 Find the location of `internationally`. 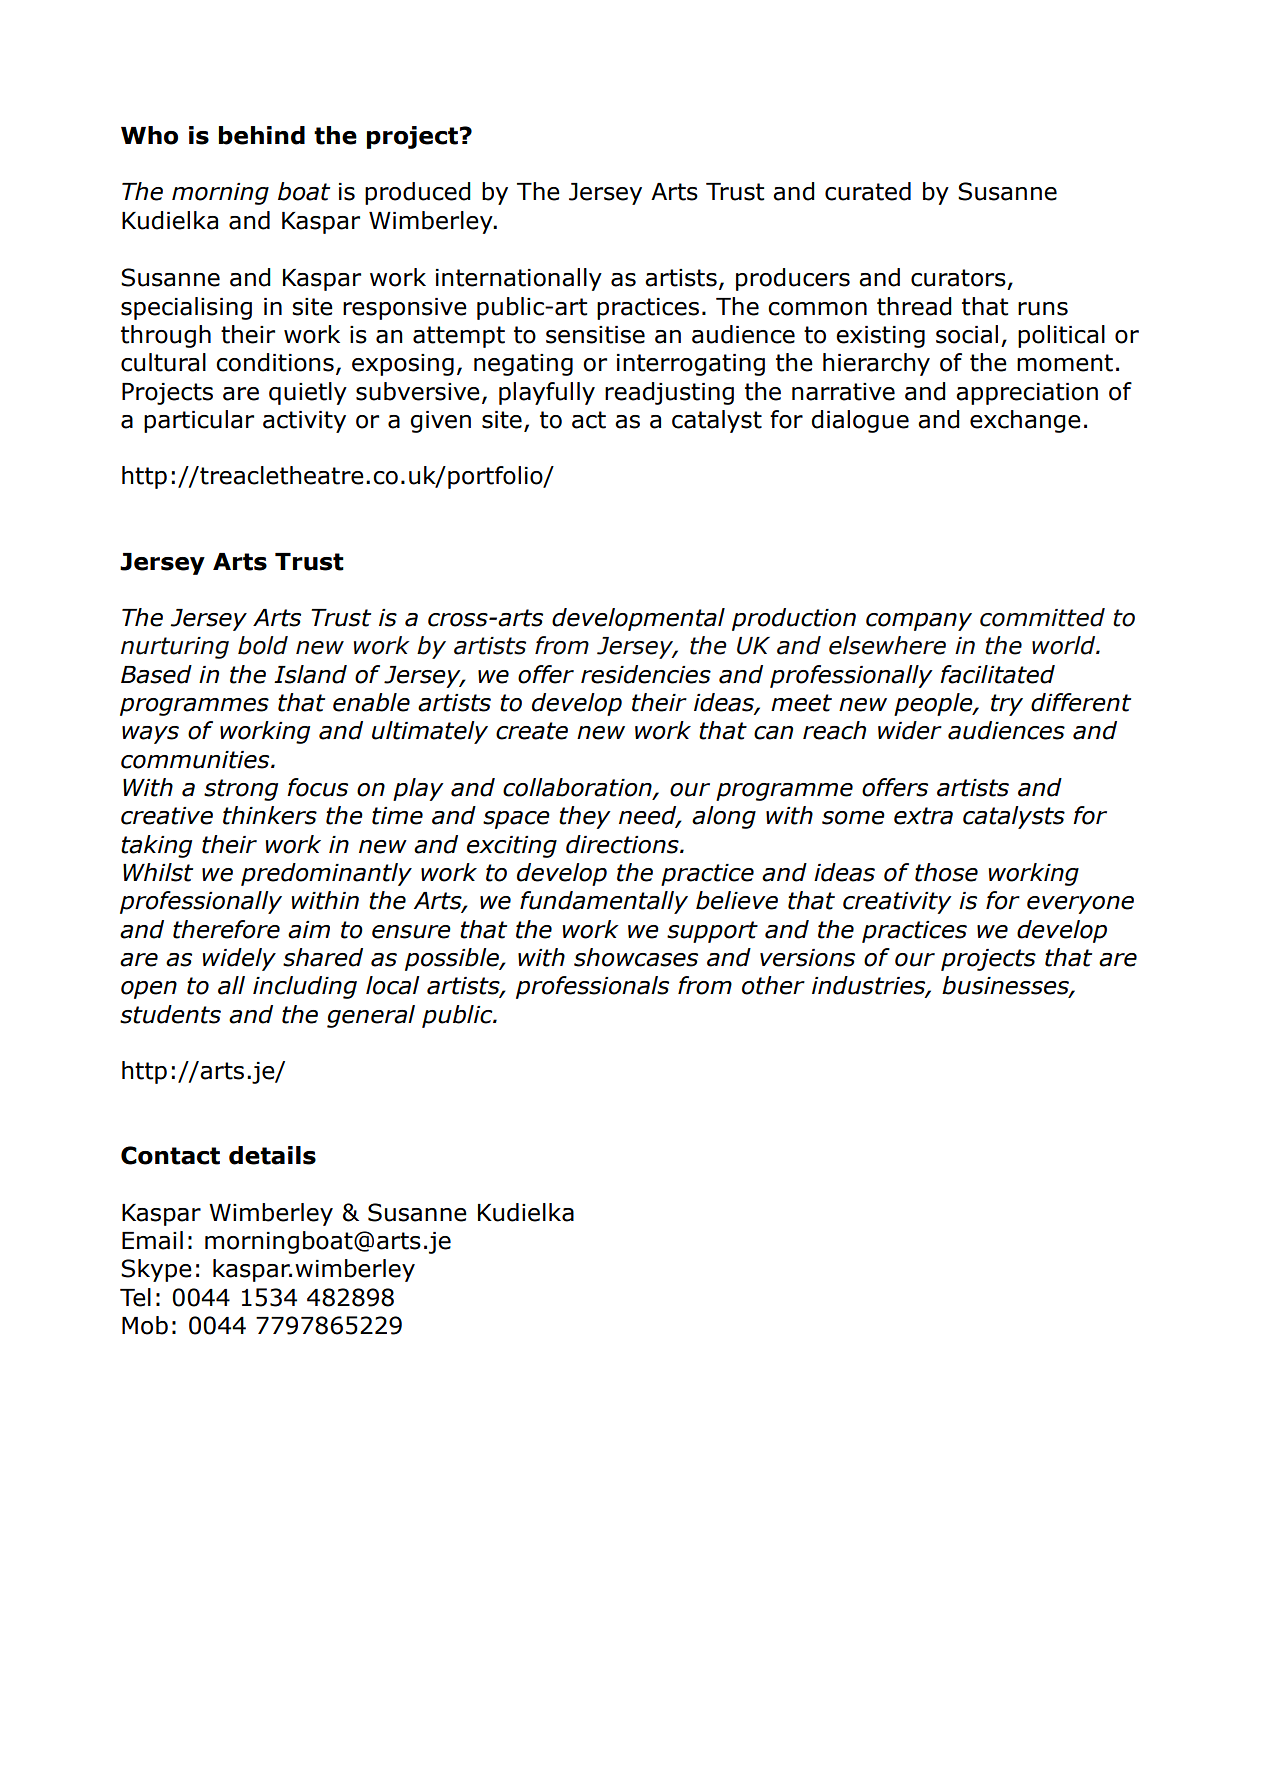

internationally is located at coordinates (519, 279).
